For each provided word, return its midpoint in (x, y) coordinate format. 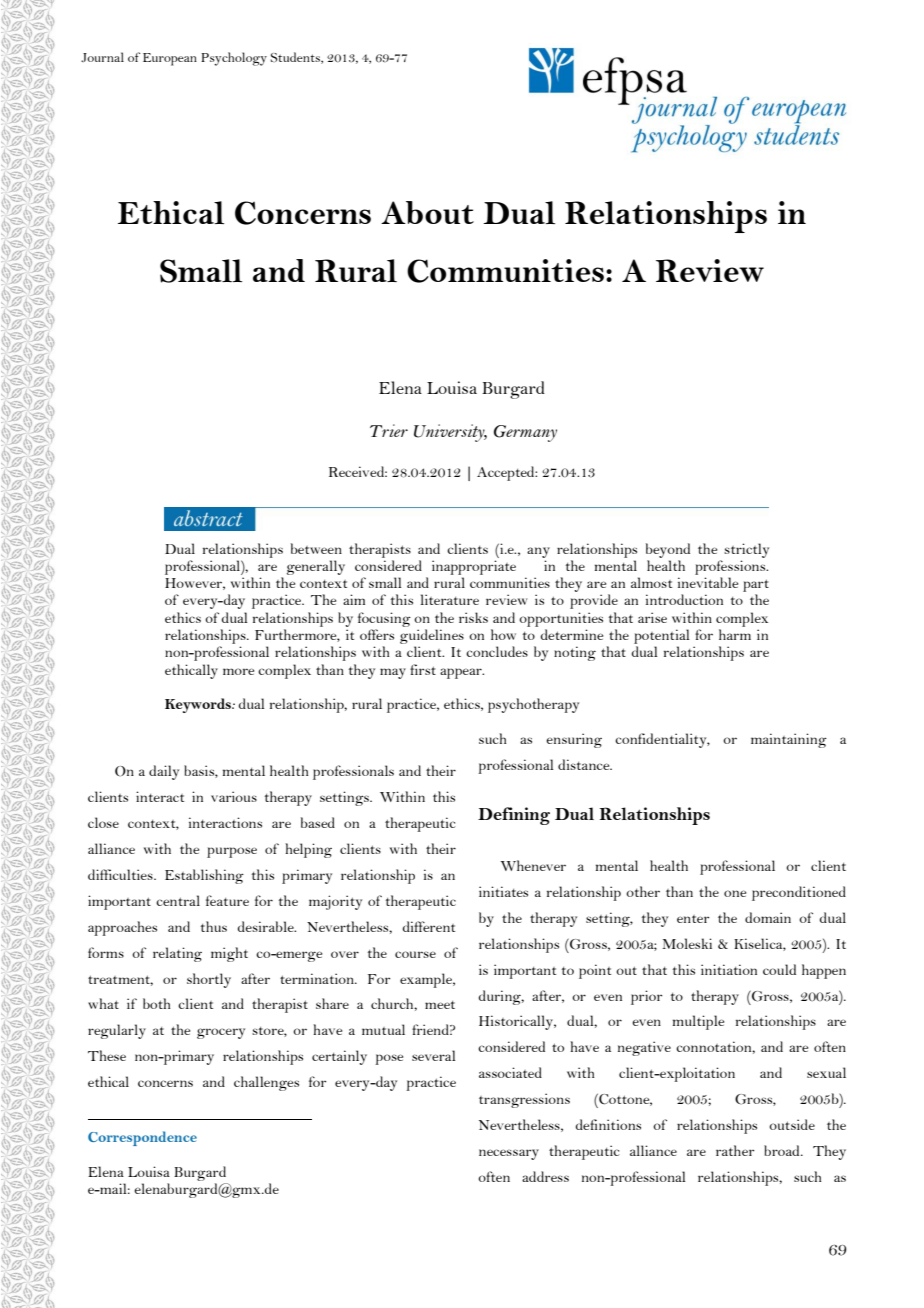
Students (296, 58)
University (450, 433)
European (170, 59)
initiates (503, 891)
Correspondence (142, 1138)
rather (735, 1150)
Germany (525, 433)
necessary (509, 1154)
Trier (389, 430)
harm (735, 634)
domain (768, 917)
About (427, 212)
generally (316, 567)
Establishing (204, 876)
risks (473, 617)
